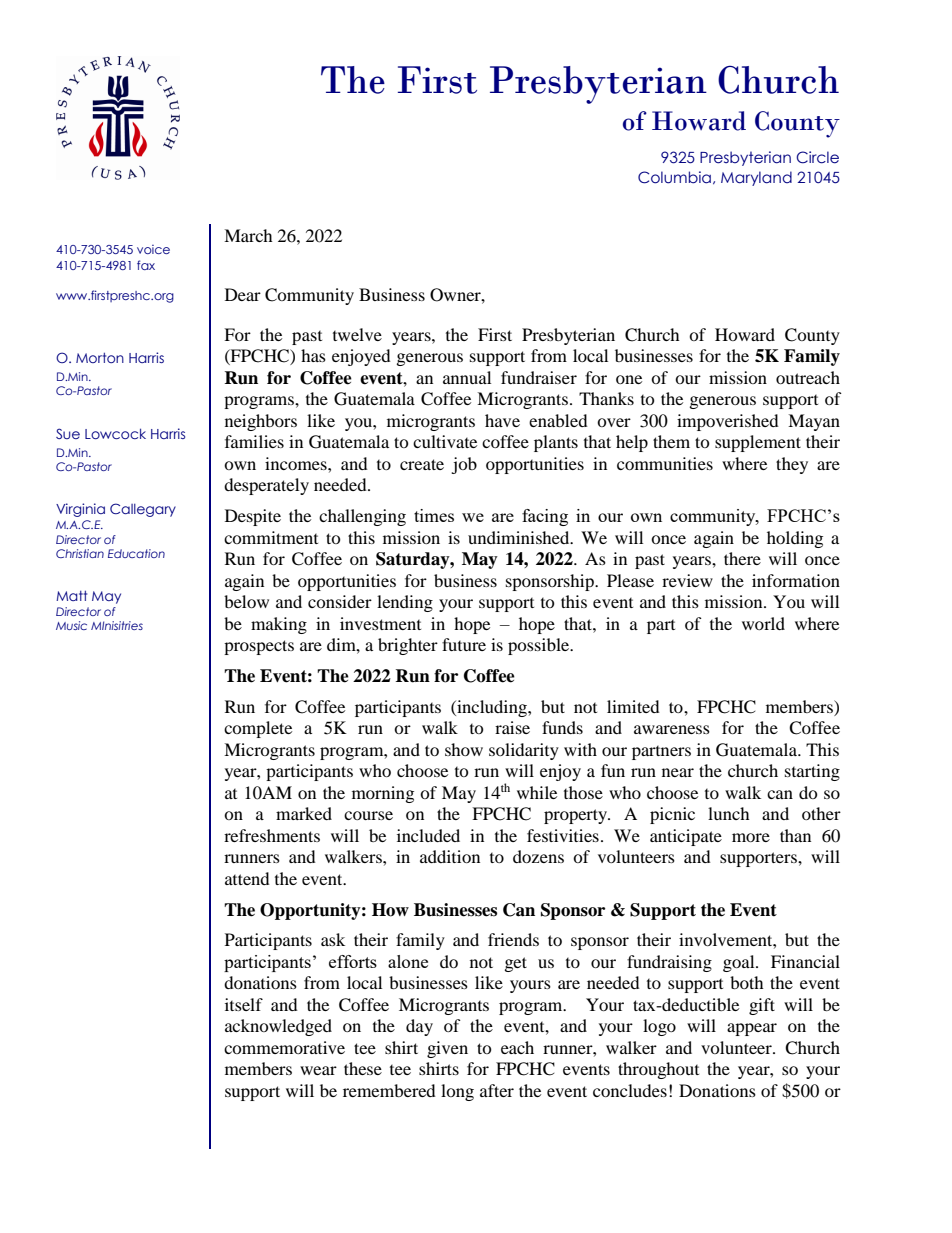  I want to click on near, so click(678, 772).
